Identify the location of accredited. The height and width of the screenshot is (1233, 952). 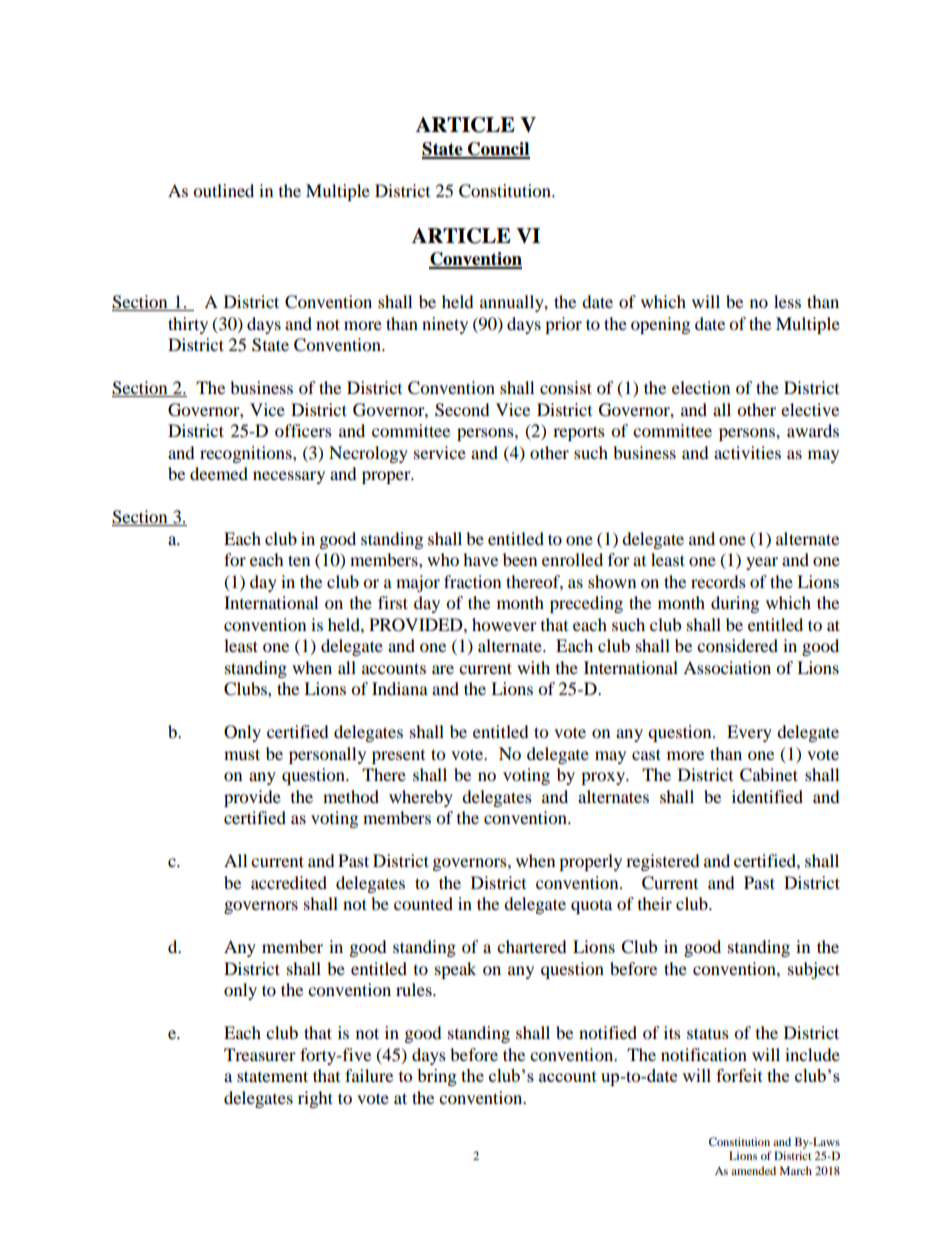
(289, 882).
